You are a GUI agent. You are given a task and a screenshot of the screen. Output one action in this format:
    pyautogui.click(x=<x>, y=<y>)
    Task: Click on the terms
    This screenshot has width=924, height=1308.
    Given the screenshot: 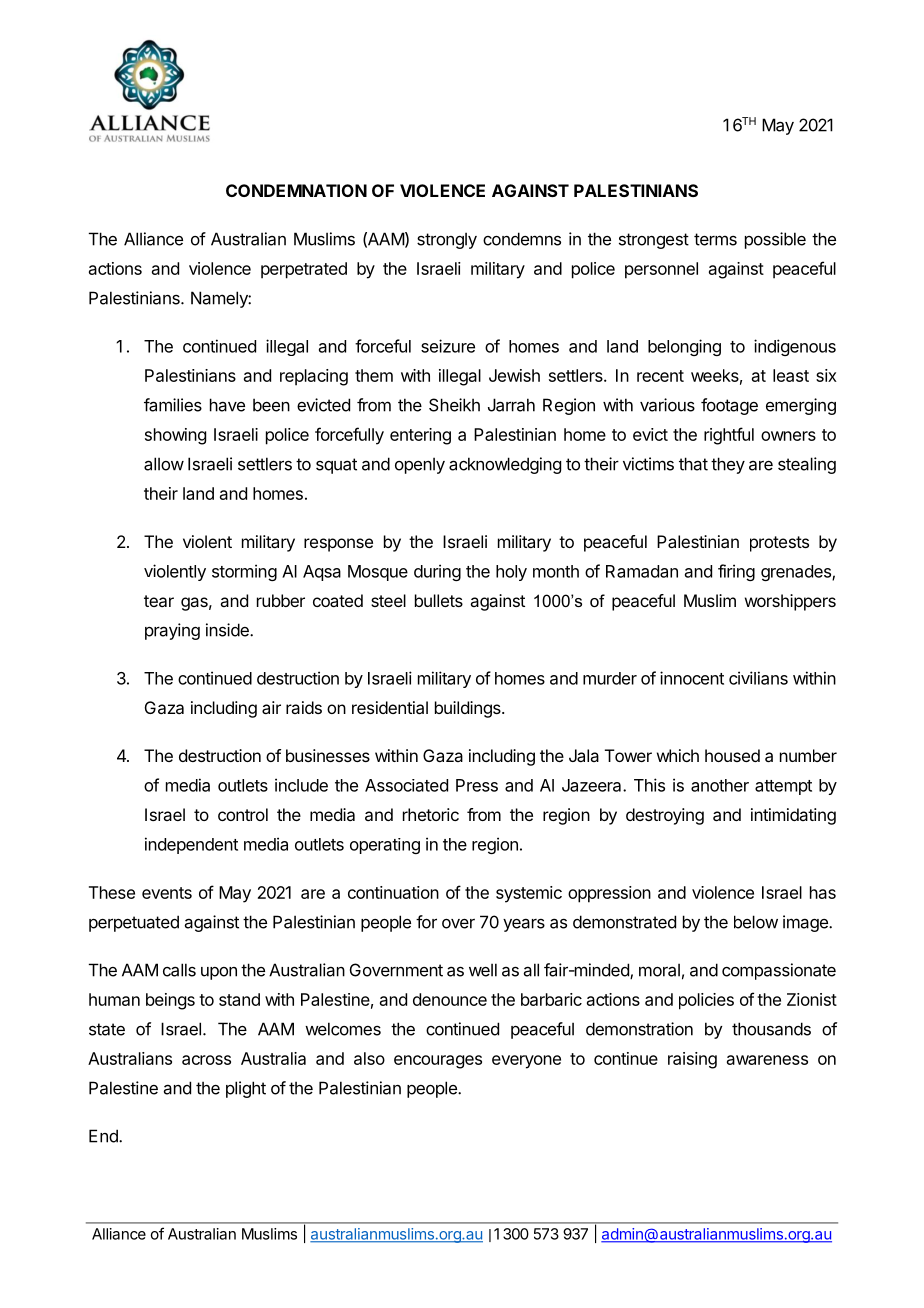 What is the action you would take?
    pyautogui.click(x=715, y=239)
